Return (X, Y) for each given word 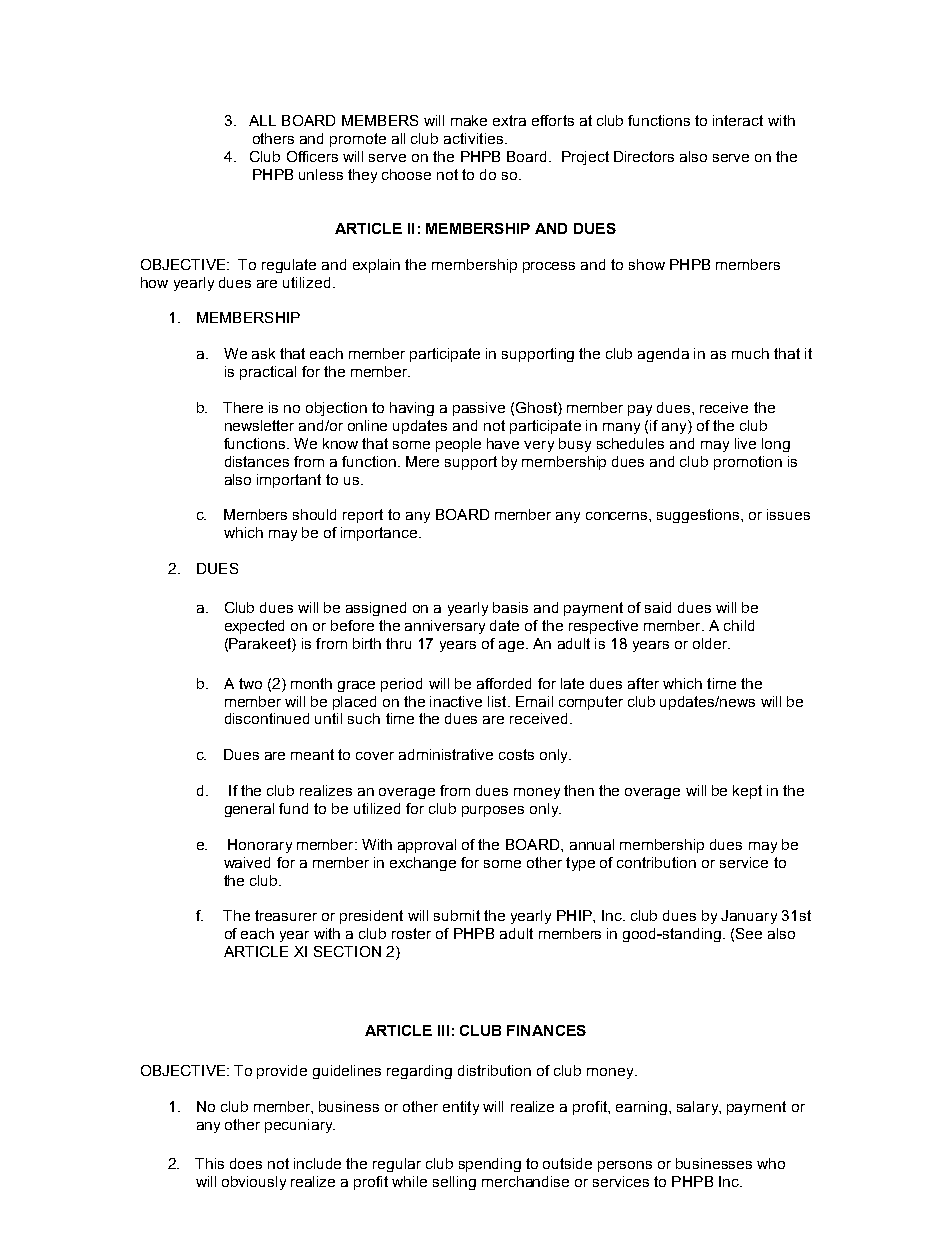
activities (473, 138)
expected (254, 627)
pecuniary (300, 1126)
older (711, 643)
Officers (312, 156)
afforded (504, 683)
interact (738, 120)
